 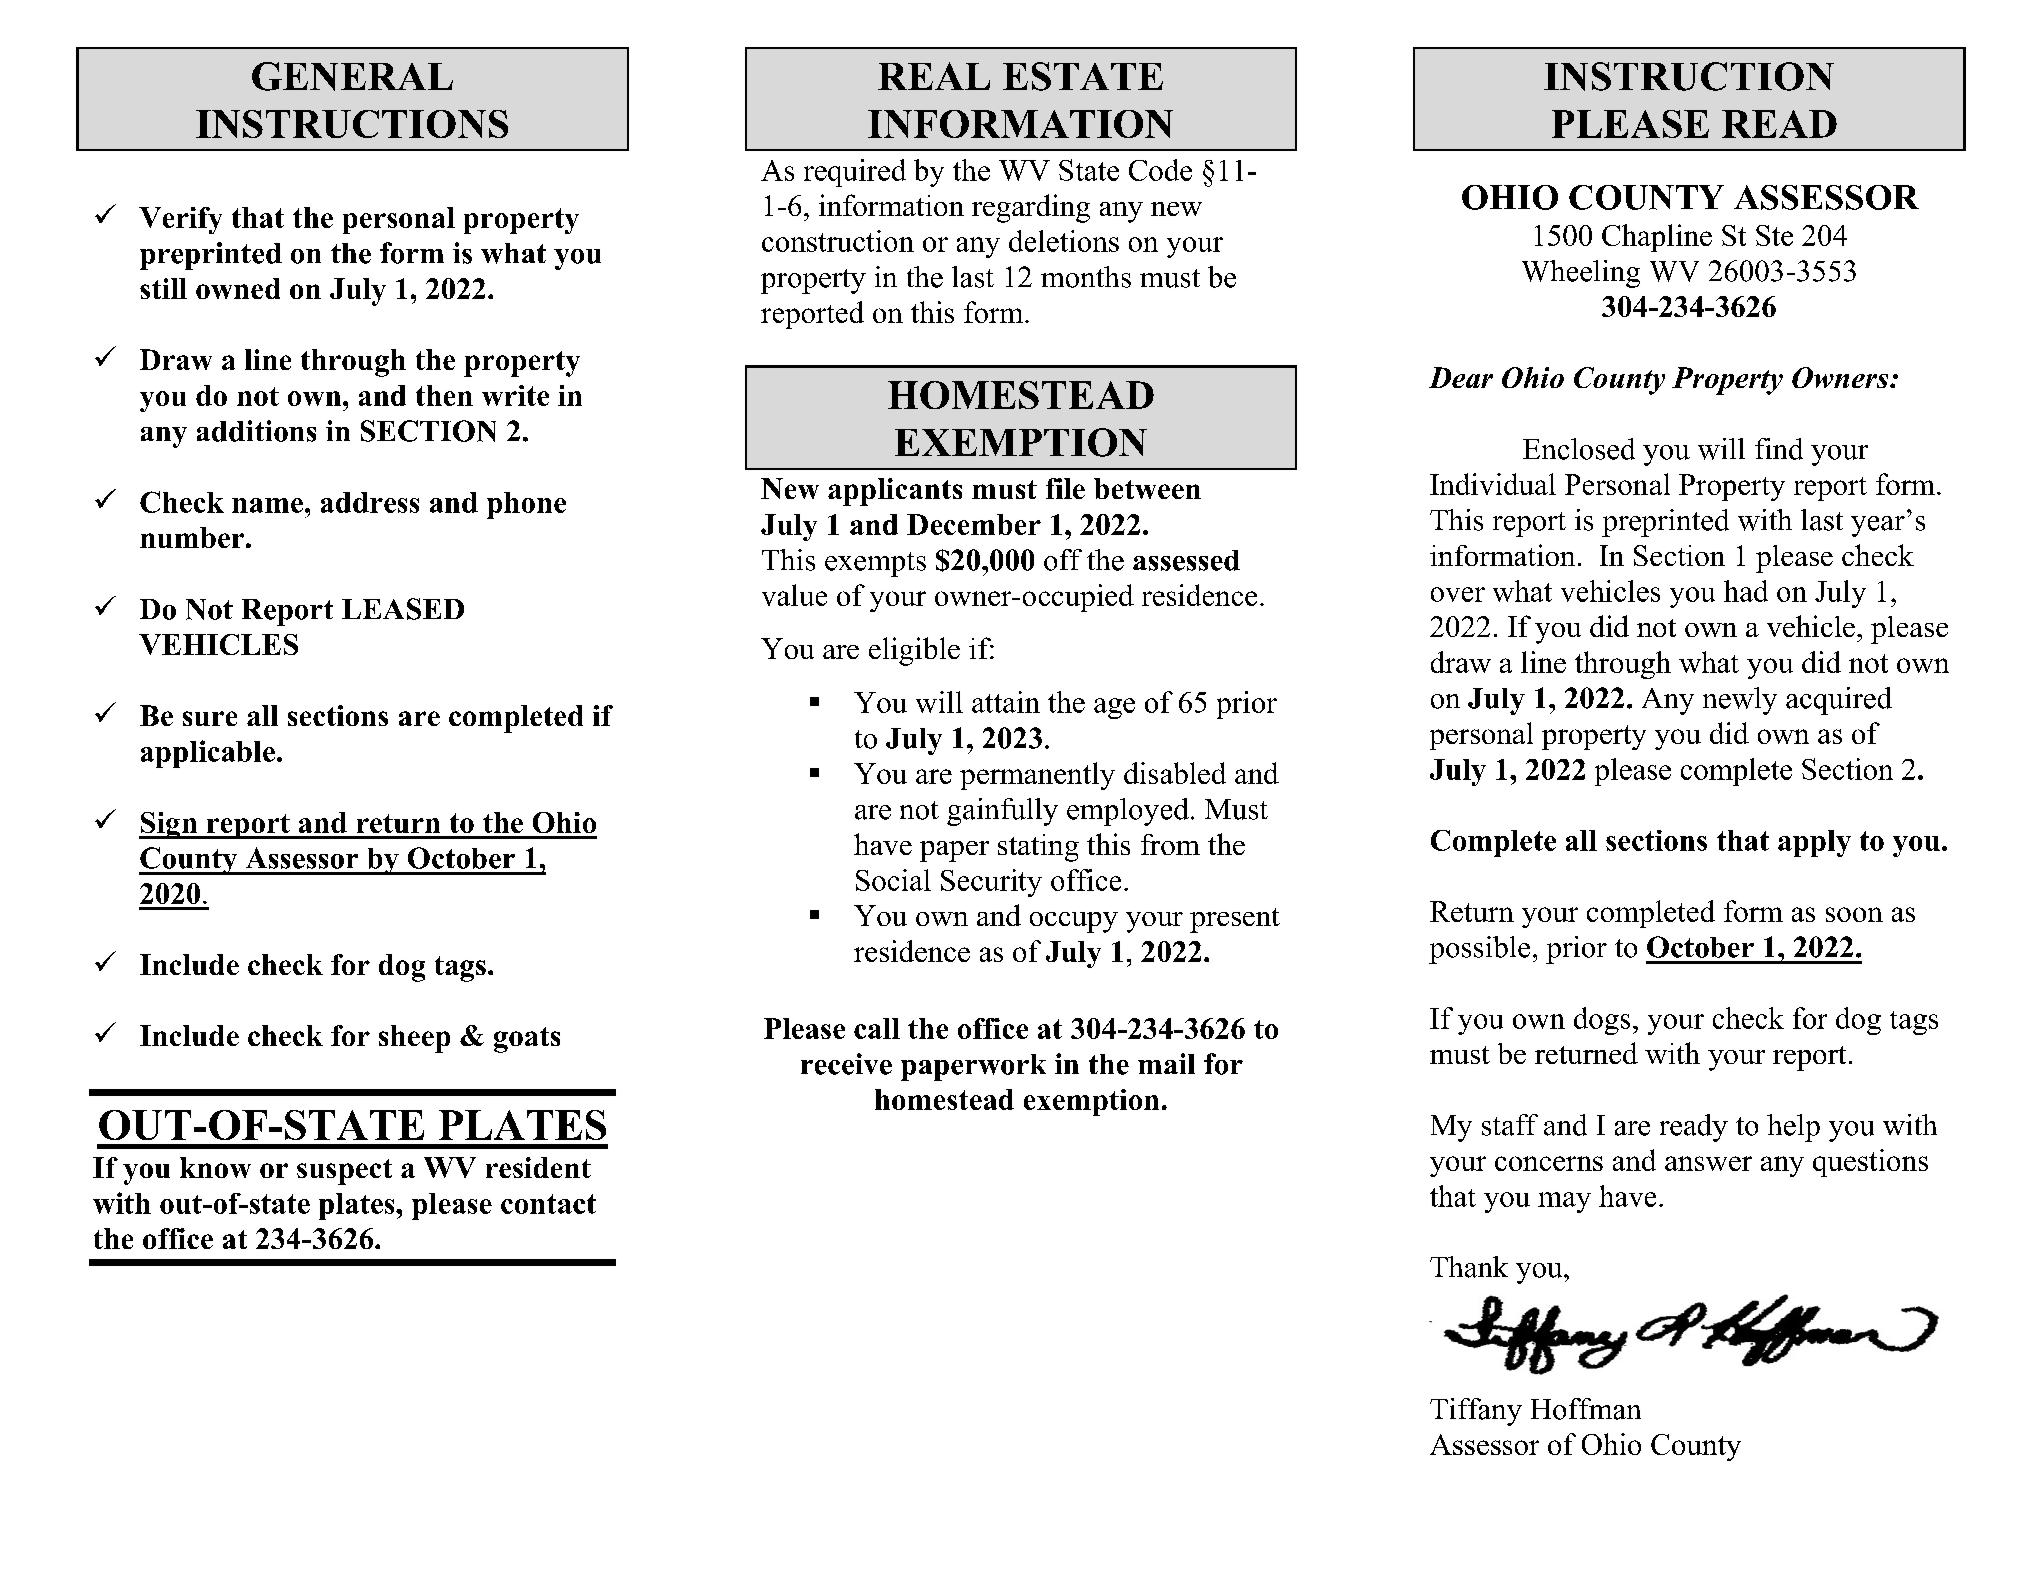 I want to click on GENERAL, so click(x=352, y=76).
